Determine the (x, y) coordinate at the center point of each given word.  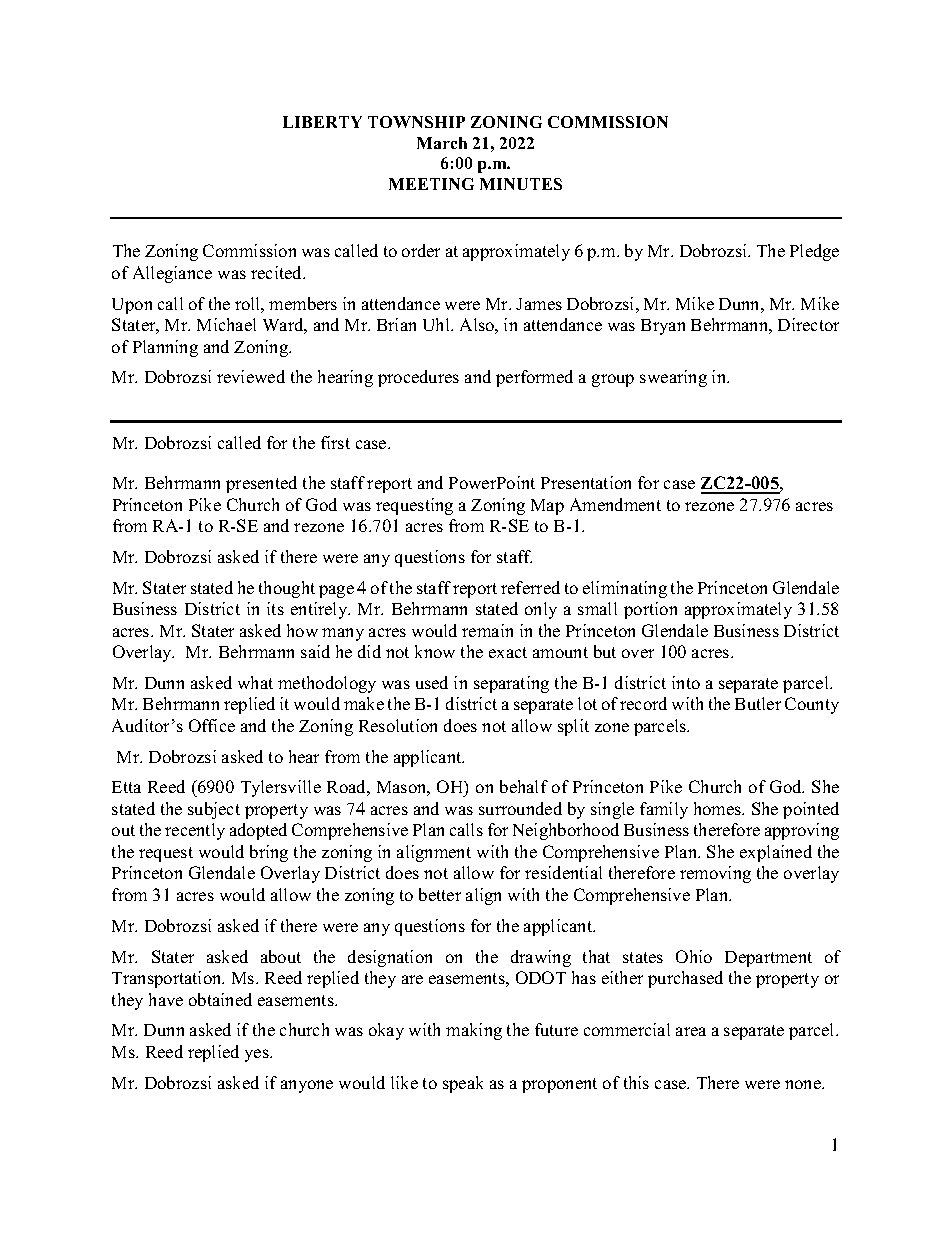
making (474, 1031)
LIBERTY (322, 122)
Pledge (814, 252)
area (691, 1031)
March (442, 143)
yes (258, 1055)
